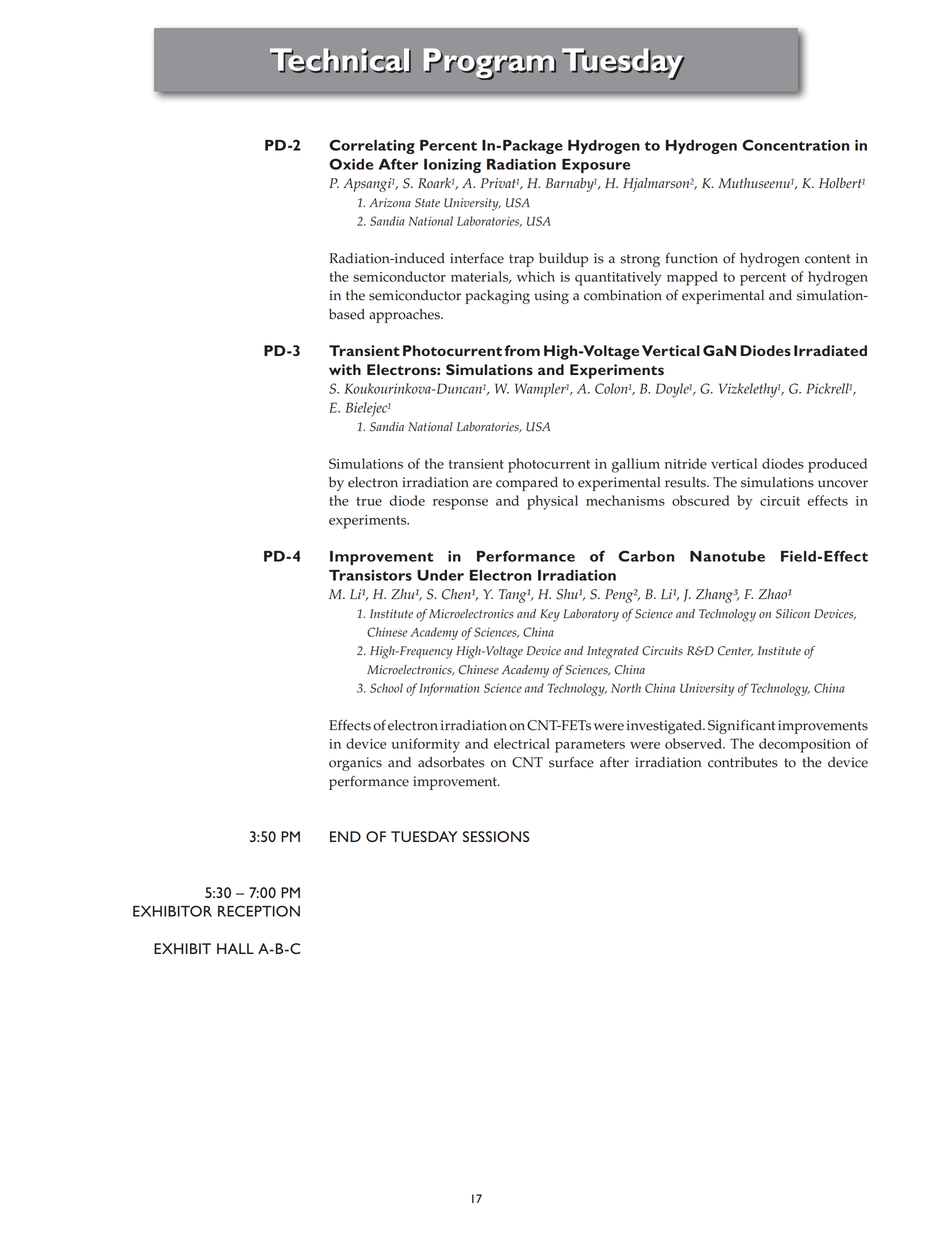 The width and height of the page is (952, 1233). I want to click on Program, so click(490, 64).
